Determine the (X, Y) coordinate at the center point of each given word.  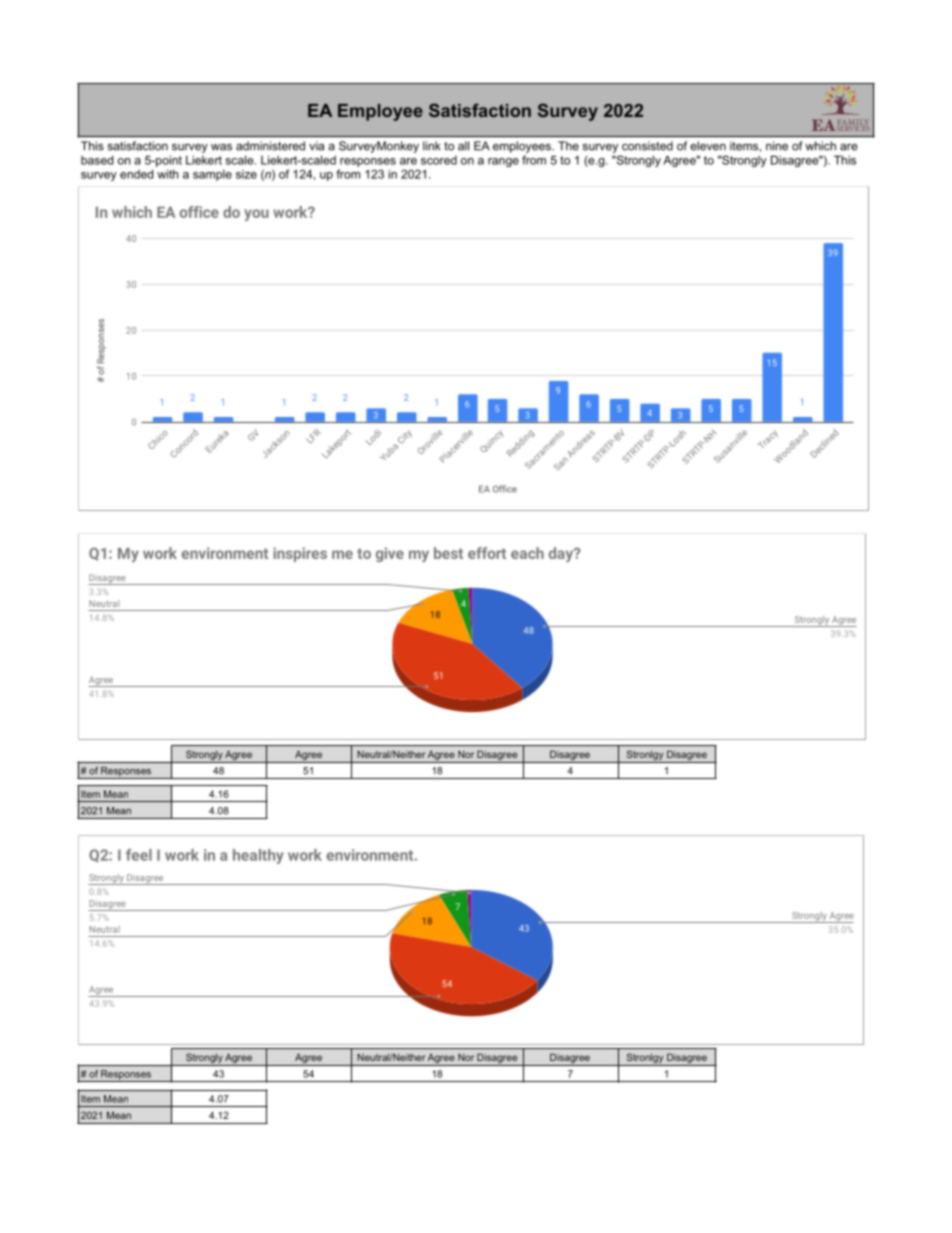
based (97, 160)
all (463, 146)
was (221, 147)
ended (136, 174)
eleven (708, 146)
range (503, 162)
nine (777, 146)
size (246, 174)
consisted (647, 146)
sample (212, 175)
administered (270, 146)
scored (439, 160)
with (168, 174)
